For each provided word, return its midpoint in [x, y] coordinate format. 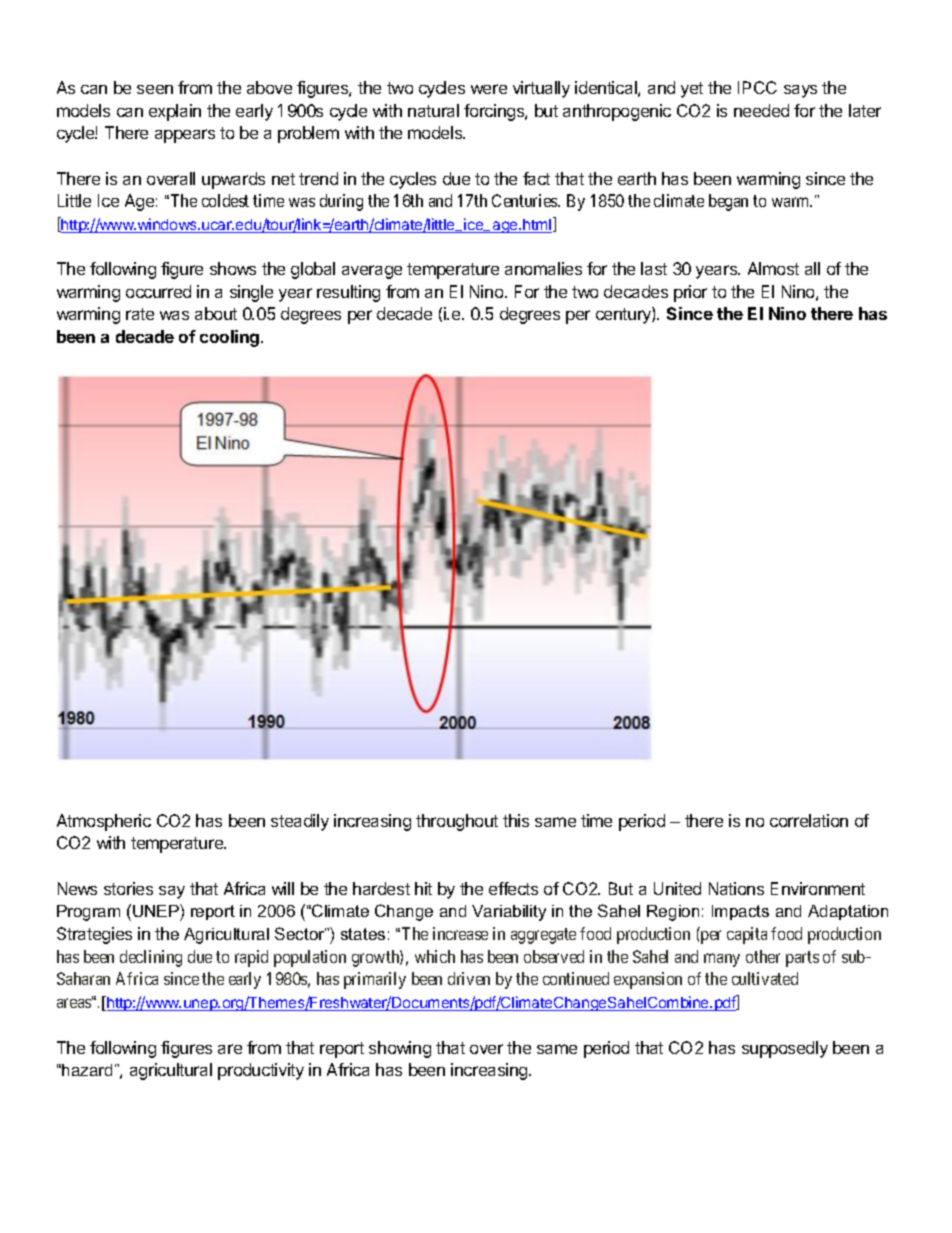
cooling [231, 338]
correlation [809, 820]
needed [761, 110]
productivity [261, 1071]
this [516, 820]
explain [175, 112]
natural [433, 110]
